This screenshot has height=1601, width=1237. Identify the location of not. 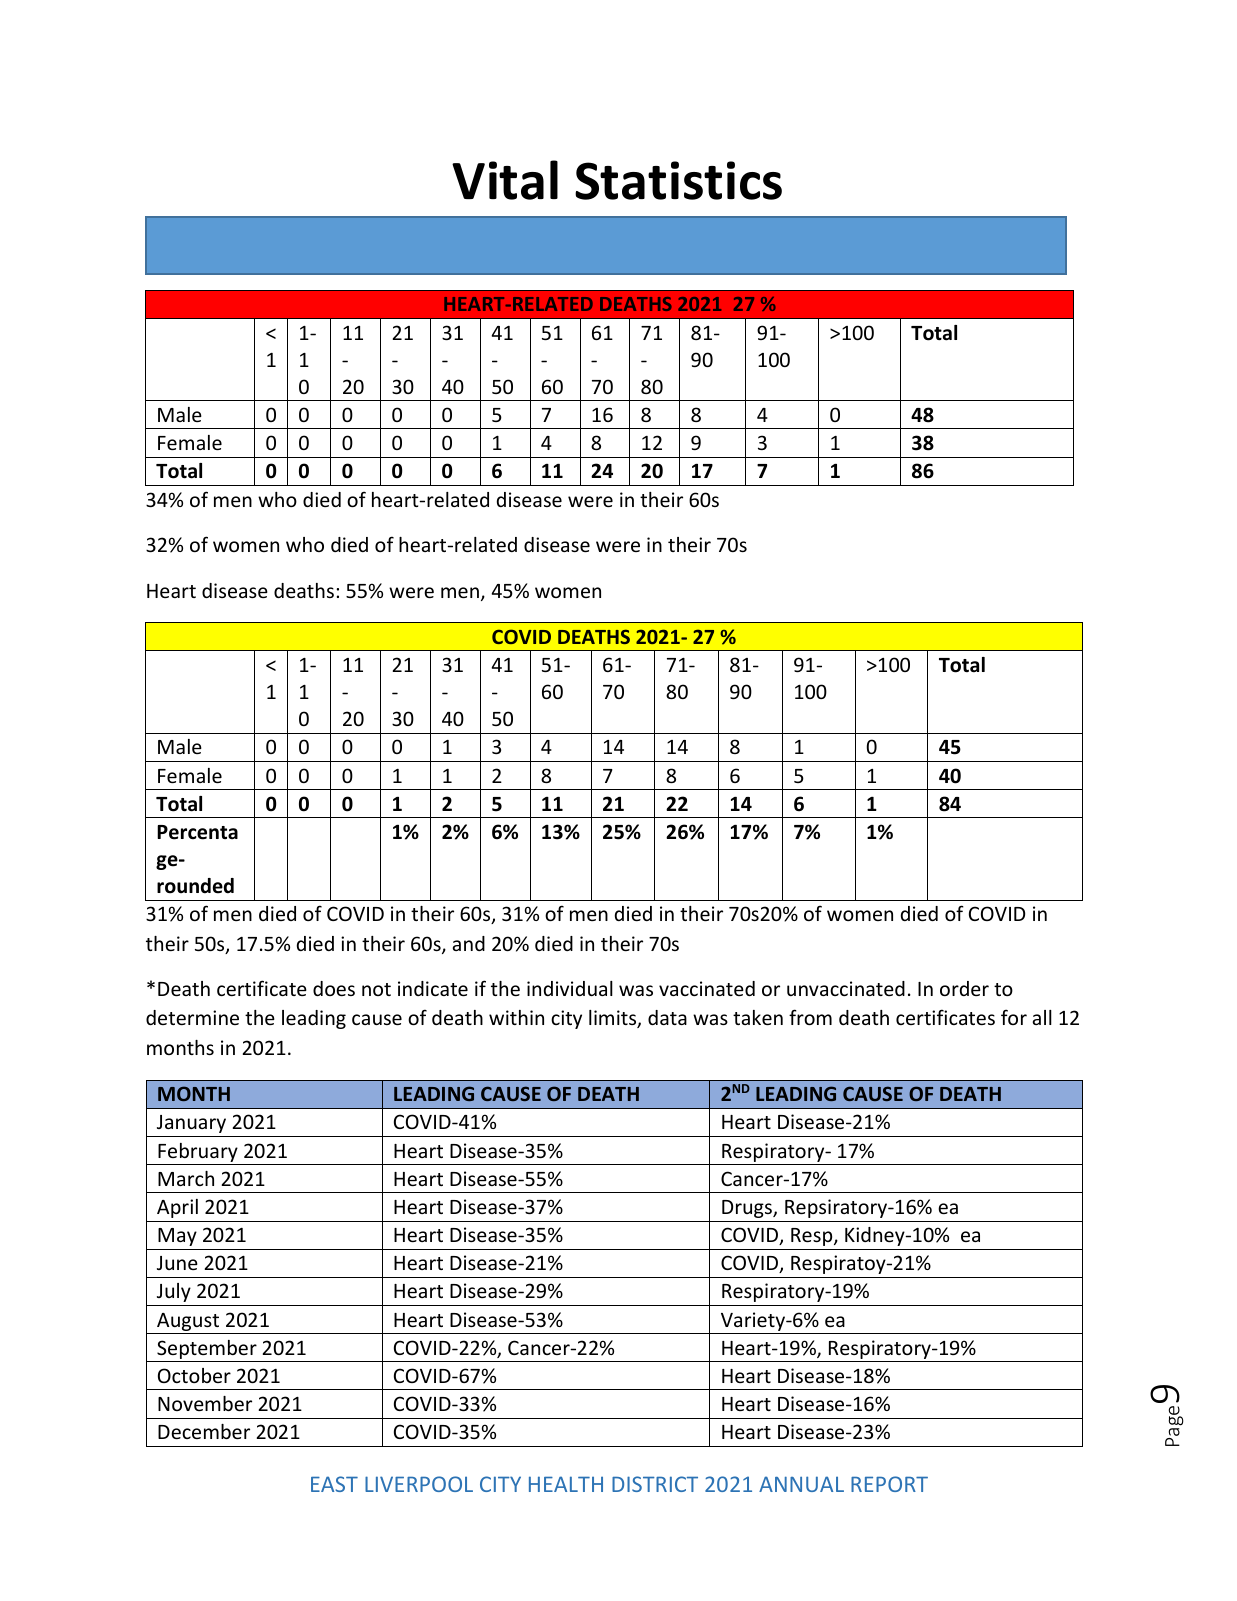
(376, 989).
